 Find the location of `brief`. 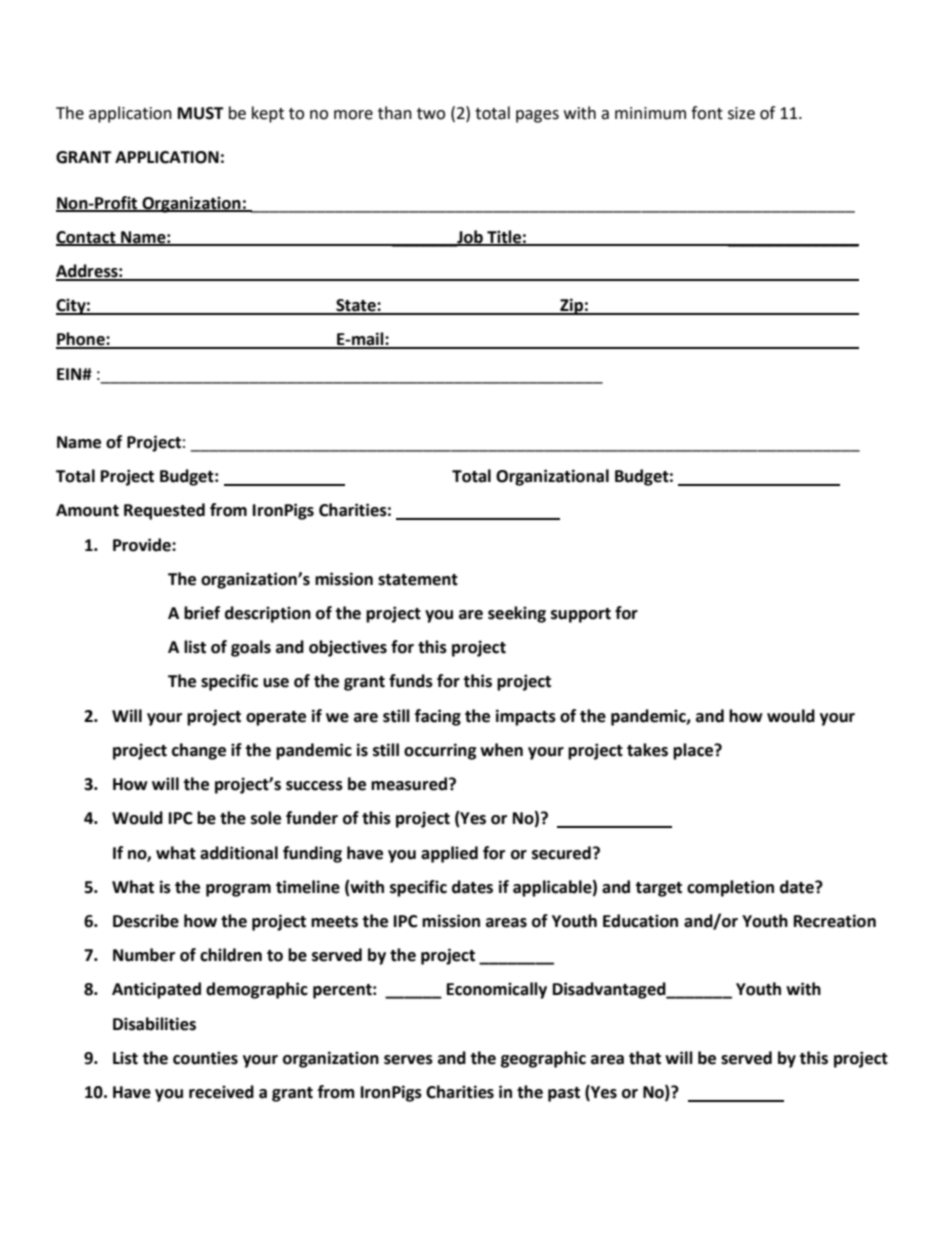

brief is located at coordinates (202, 613).
